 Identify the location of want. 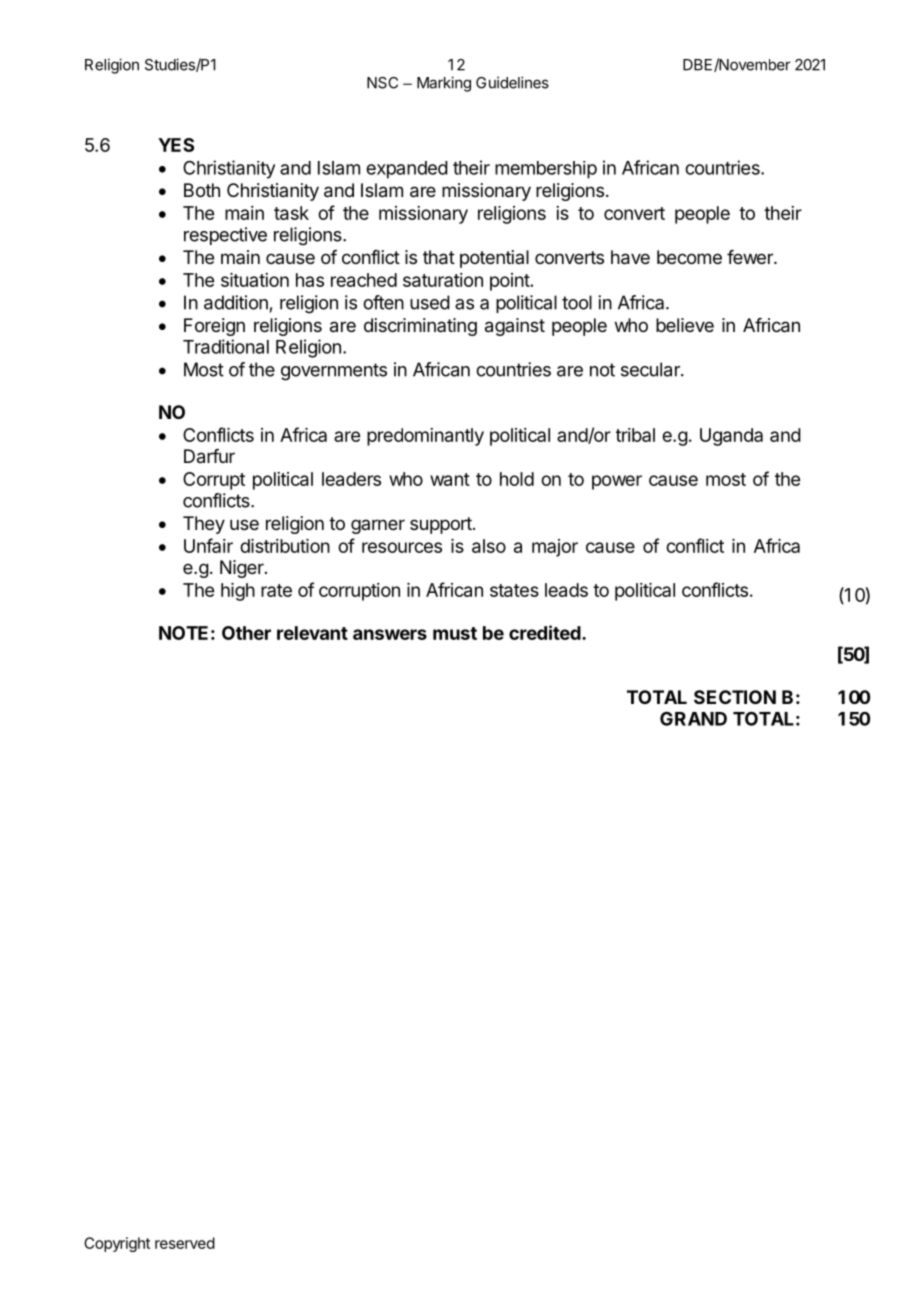
(450, 479).
